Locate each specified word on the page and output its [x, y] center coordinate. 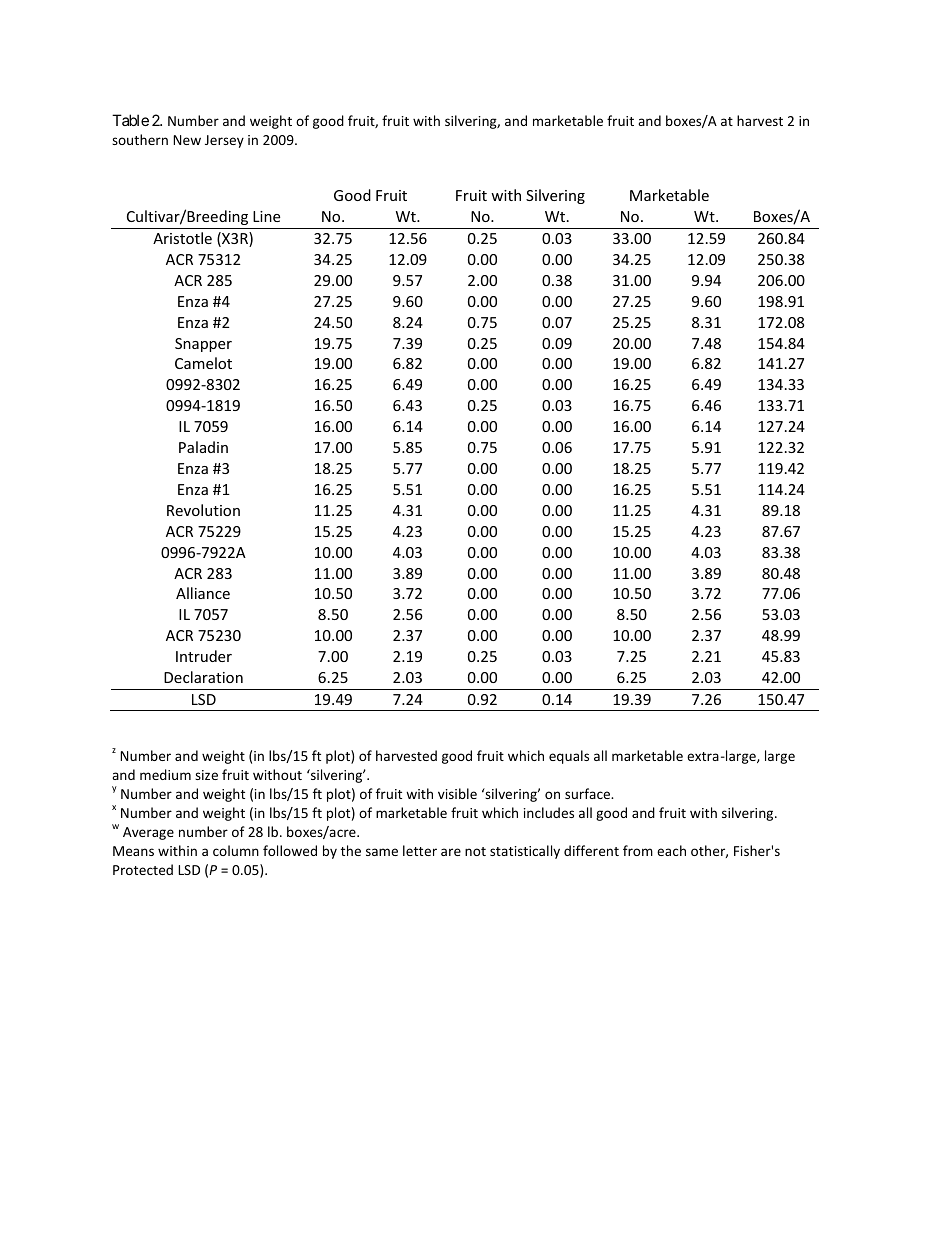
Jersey [224, 141]
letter [420, 850]
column [236, 850]
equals [569, 757]
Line [266, 216]
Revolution [203, 510]
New [187, 140]
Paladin [203, 447]
